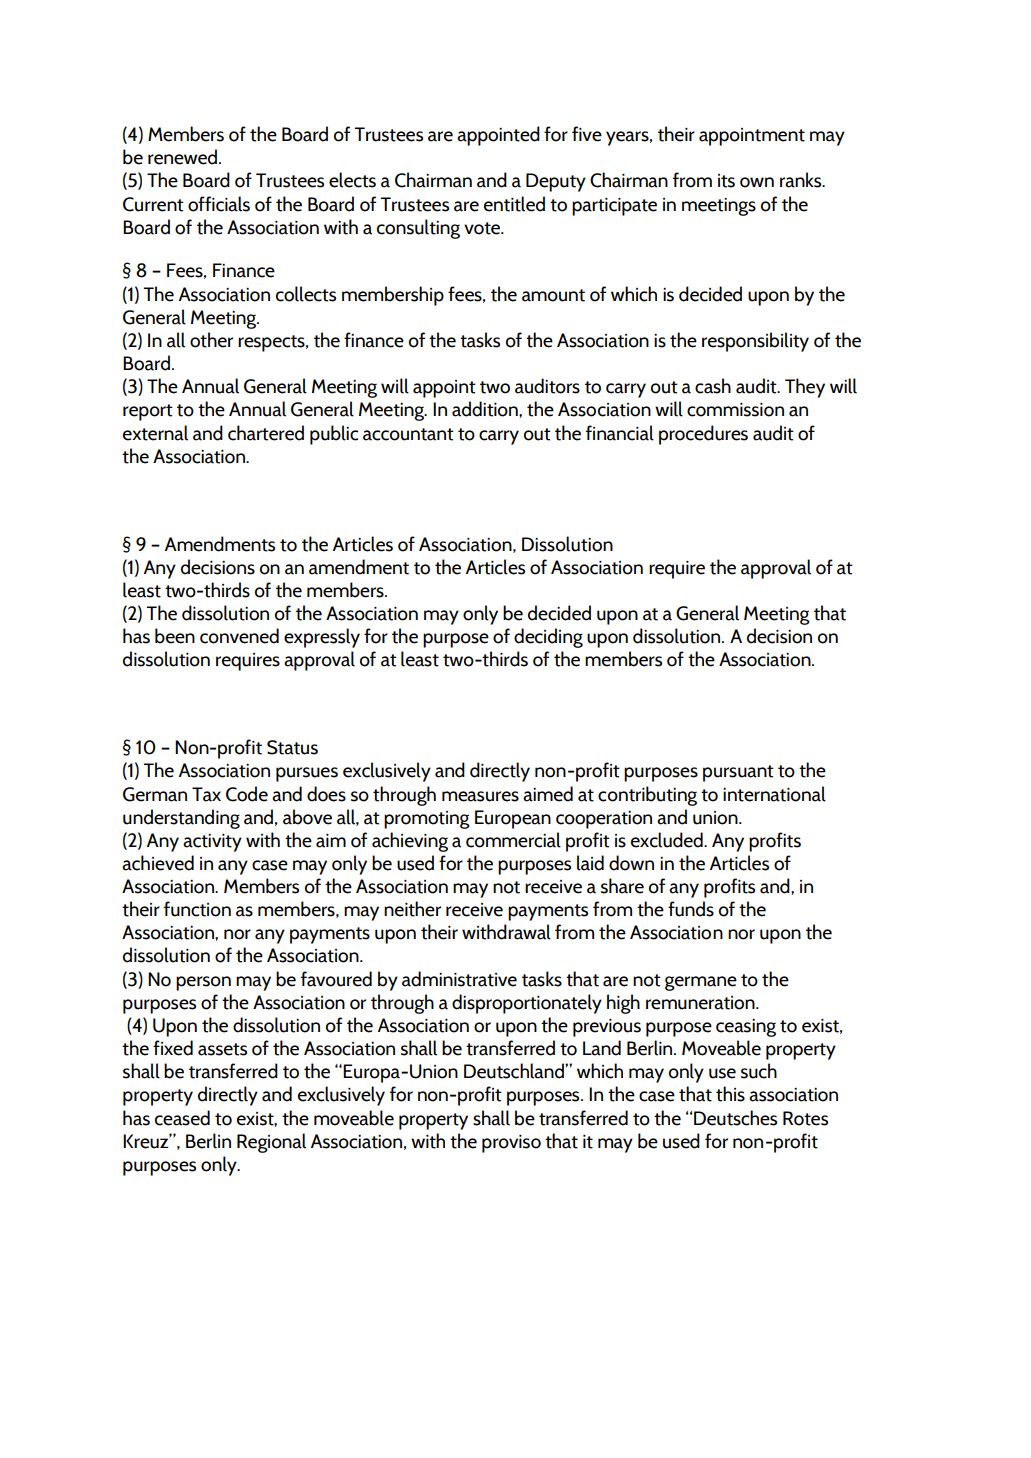 This screenshot has height=1458, width=1031. Describe the element at coordinates (182, 1118) in the screenshot. I see `ceased` at that location.
